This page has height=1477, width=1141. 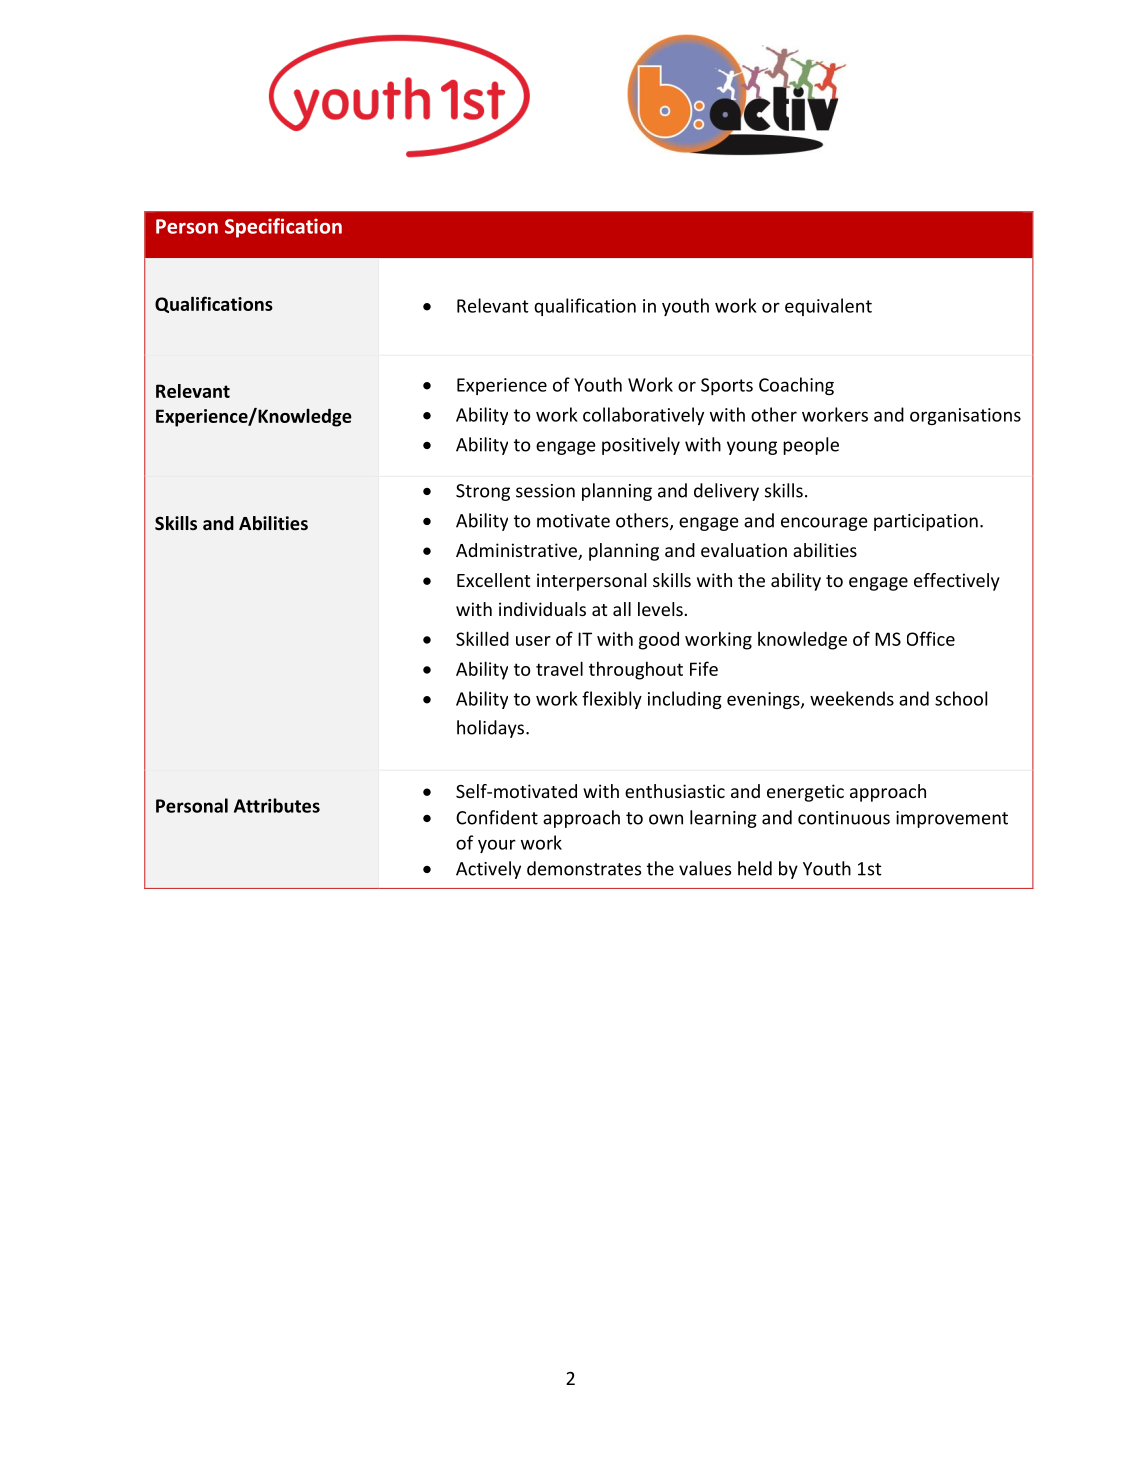 I want to click on collaboratively, so click(x=643, y=416).
